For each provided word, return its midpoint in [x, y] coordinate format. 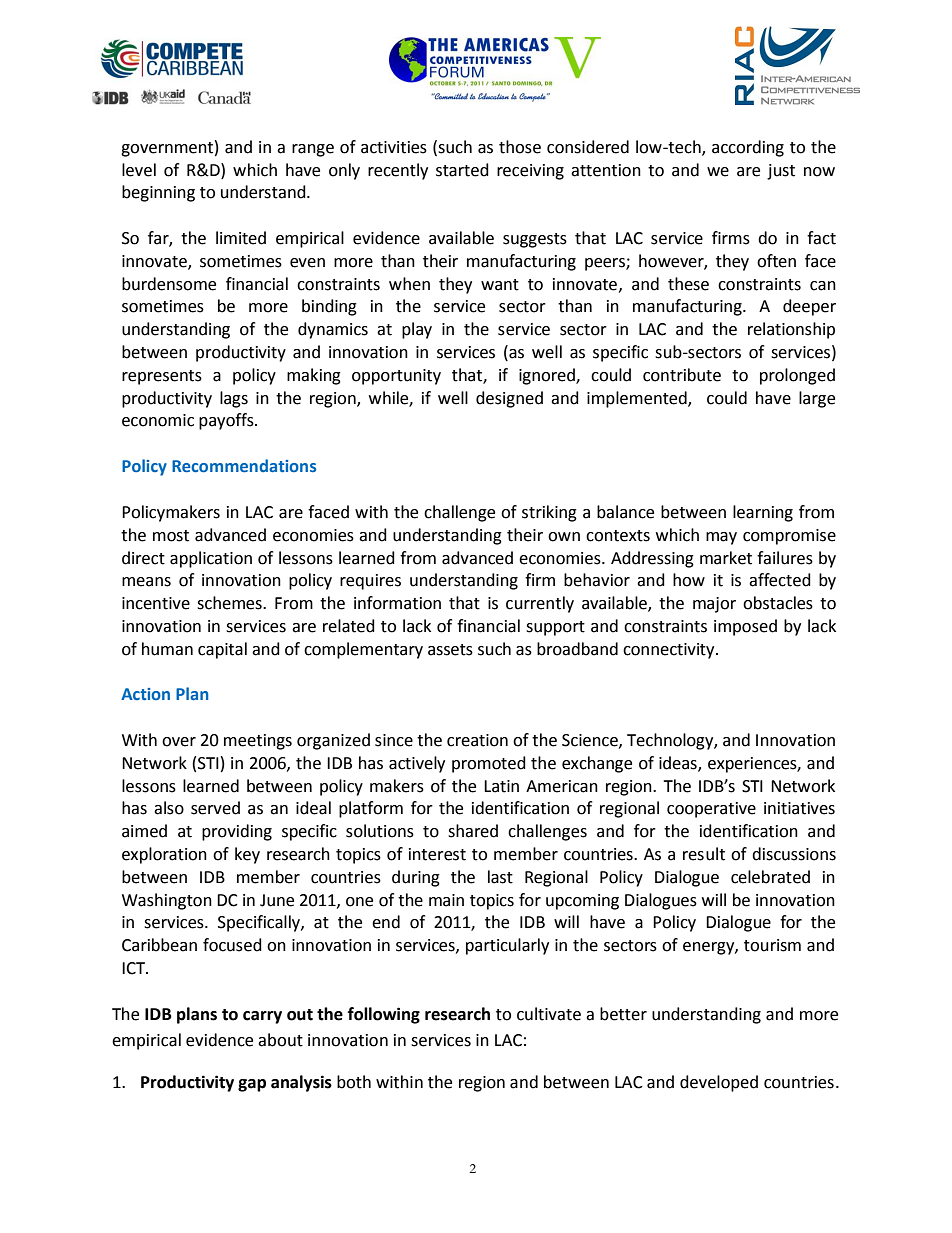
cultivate [549, 1014]
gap [252, 1085]
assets [450, 650]
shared [473, 831]
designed [509, 399]
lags [234, 399]
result [704, 854]
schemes [230, 603]
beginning [158, 193]
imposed [745, 627]
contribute [682, 375]
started [462, 170]
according [748, 148]
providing [237, 832]
